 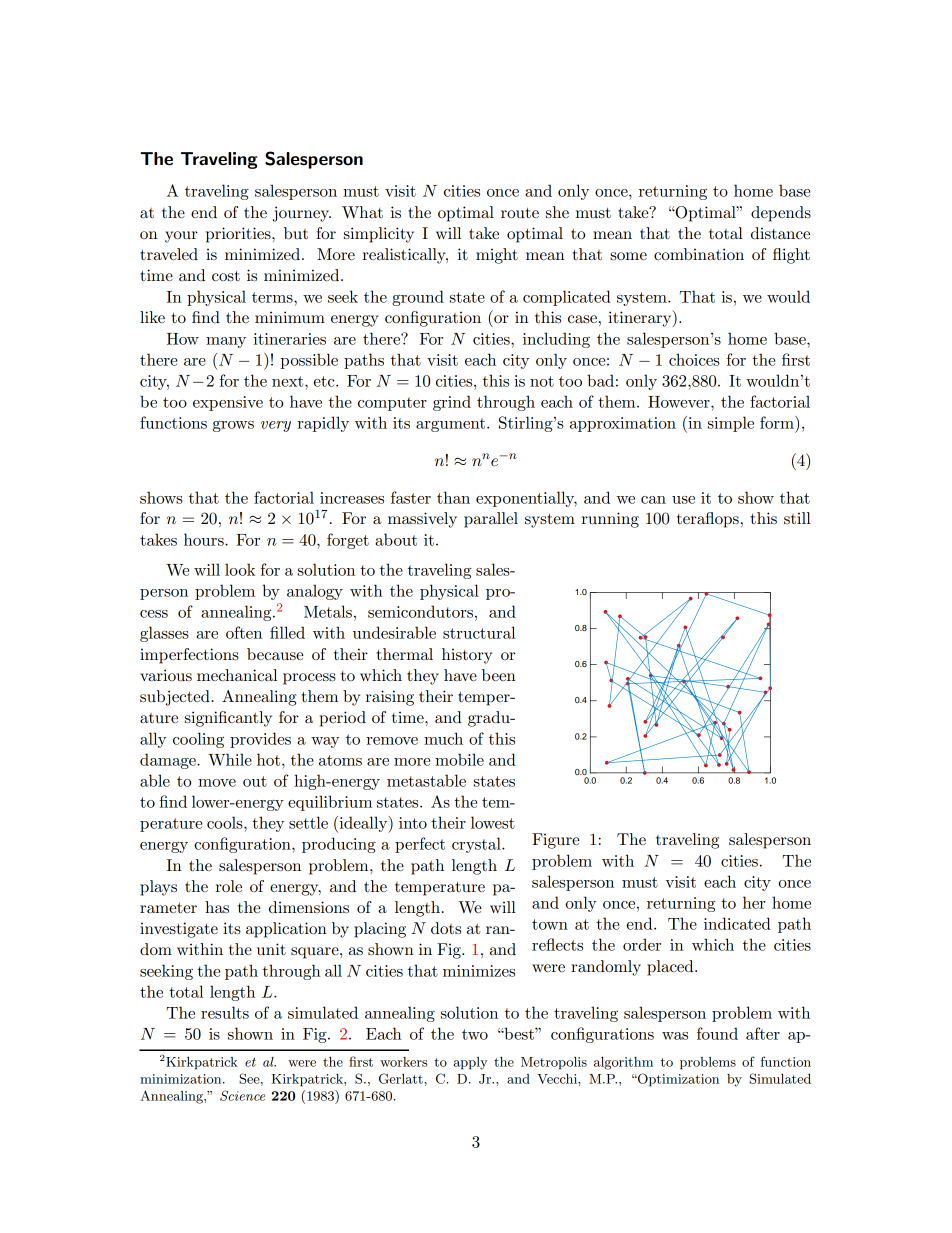 What do you see at coordinates (708, 520) in the screenshot?
I see `teraflops` at bounding box center [708, 520].
